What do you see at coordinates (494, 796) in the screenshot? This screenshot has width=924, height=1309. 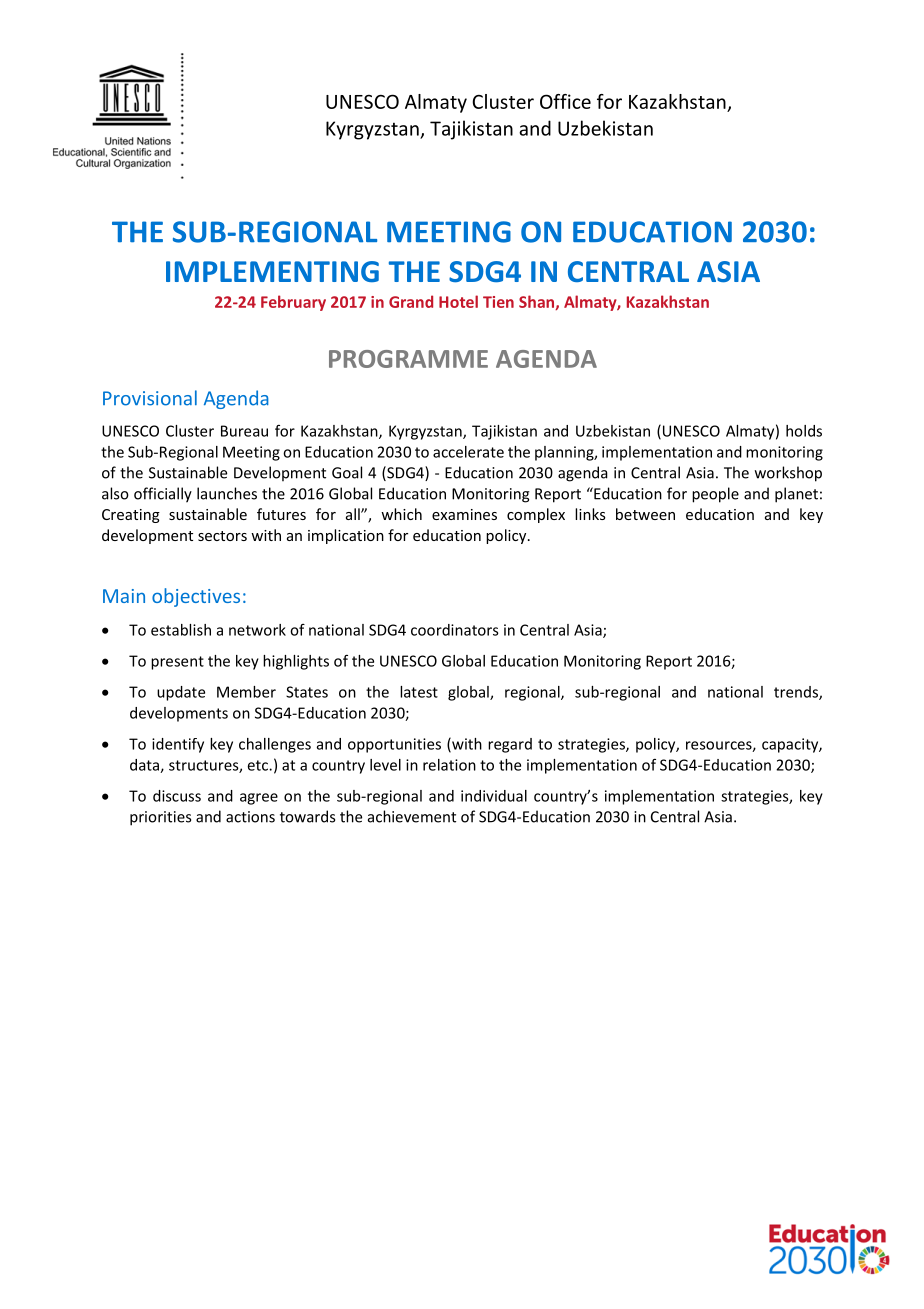 I see `individual` at bounding box center [494, 796].
